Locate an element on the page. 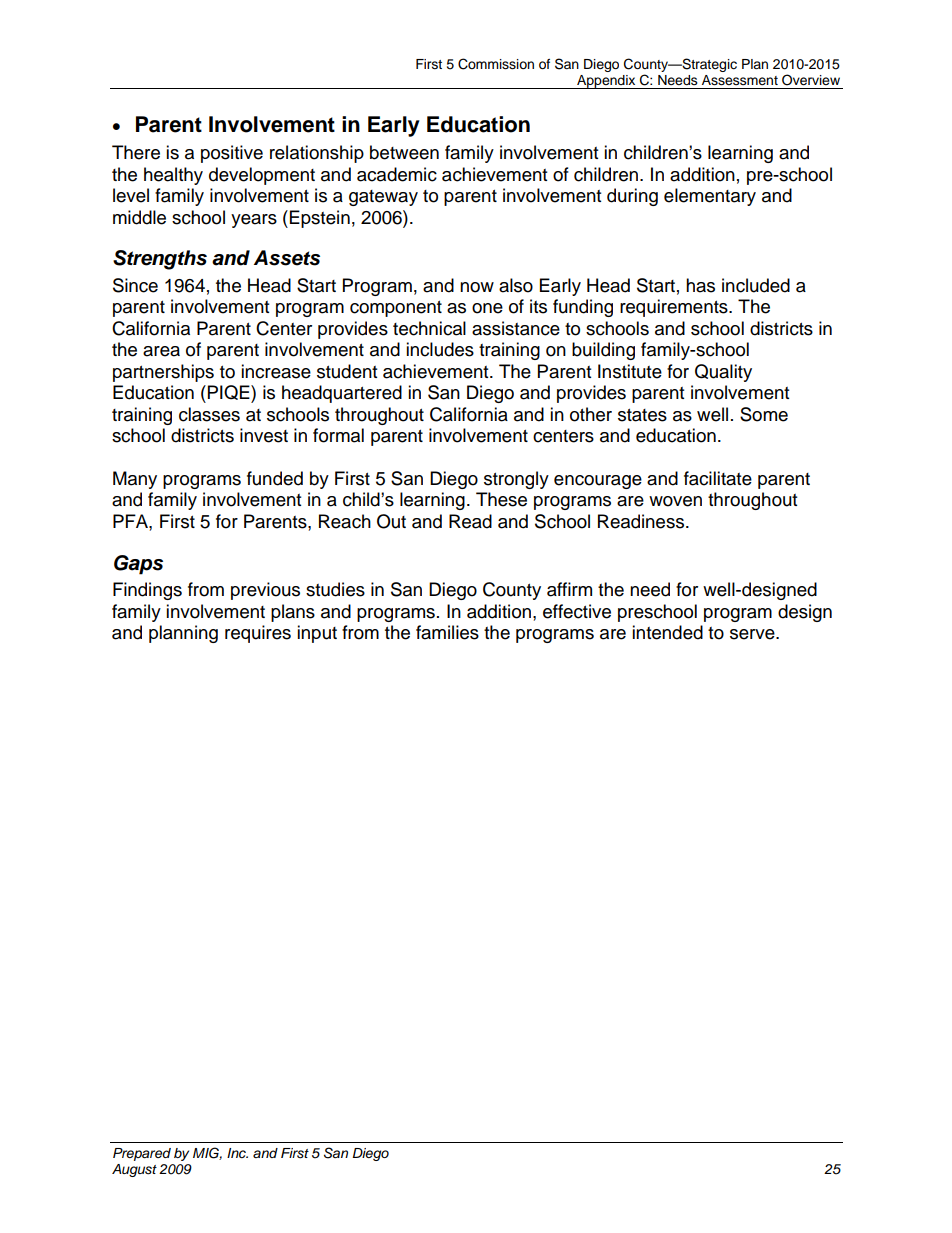  area is located at coordinates (161, 351).
